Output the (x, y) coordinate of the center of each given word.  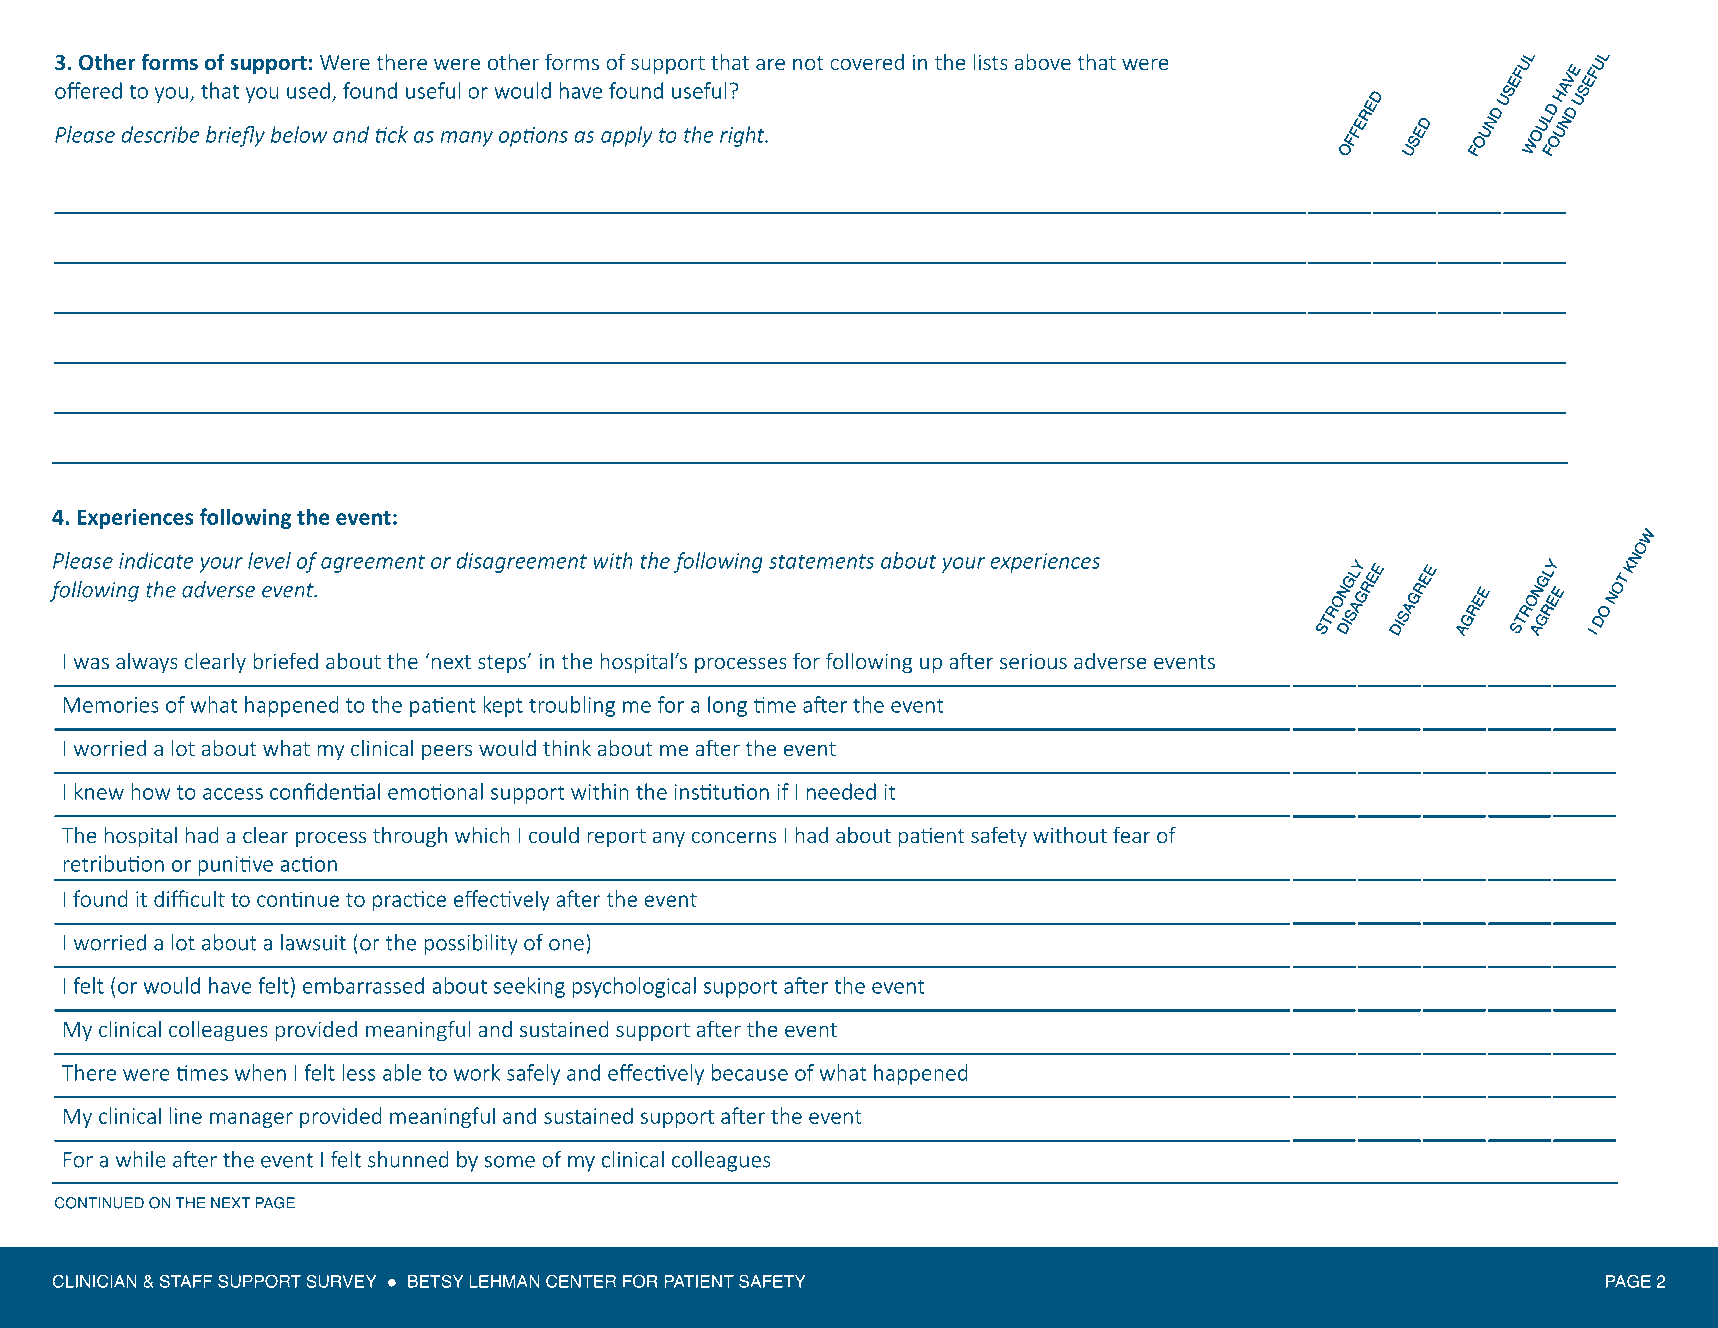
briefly (235, 136)
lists (990, 61)
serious (1033, 661)
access (233, 794)
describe (160, 134)
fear (1132, 834)
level (269, 560)
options (533, 137)
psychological (634, 987)
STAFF (186, 1281)
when (260, 1072)
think (567, 747)
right (743, 136)
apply (627, 136)
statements (821, 561)
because (750, 1072)
